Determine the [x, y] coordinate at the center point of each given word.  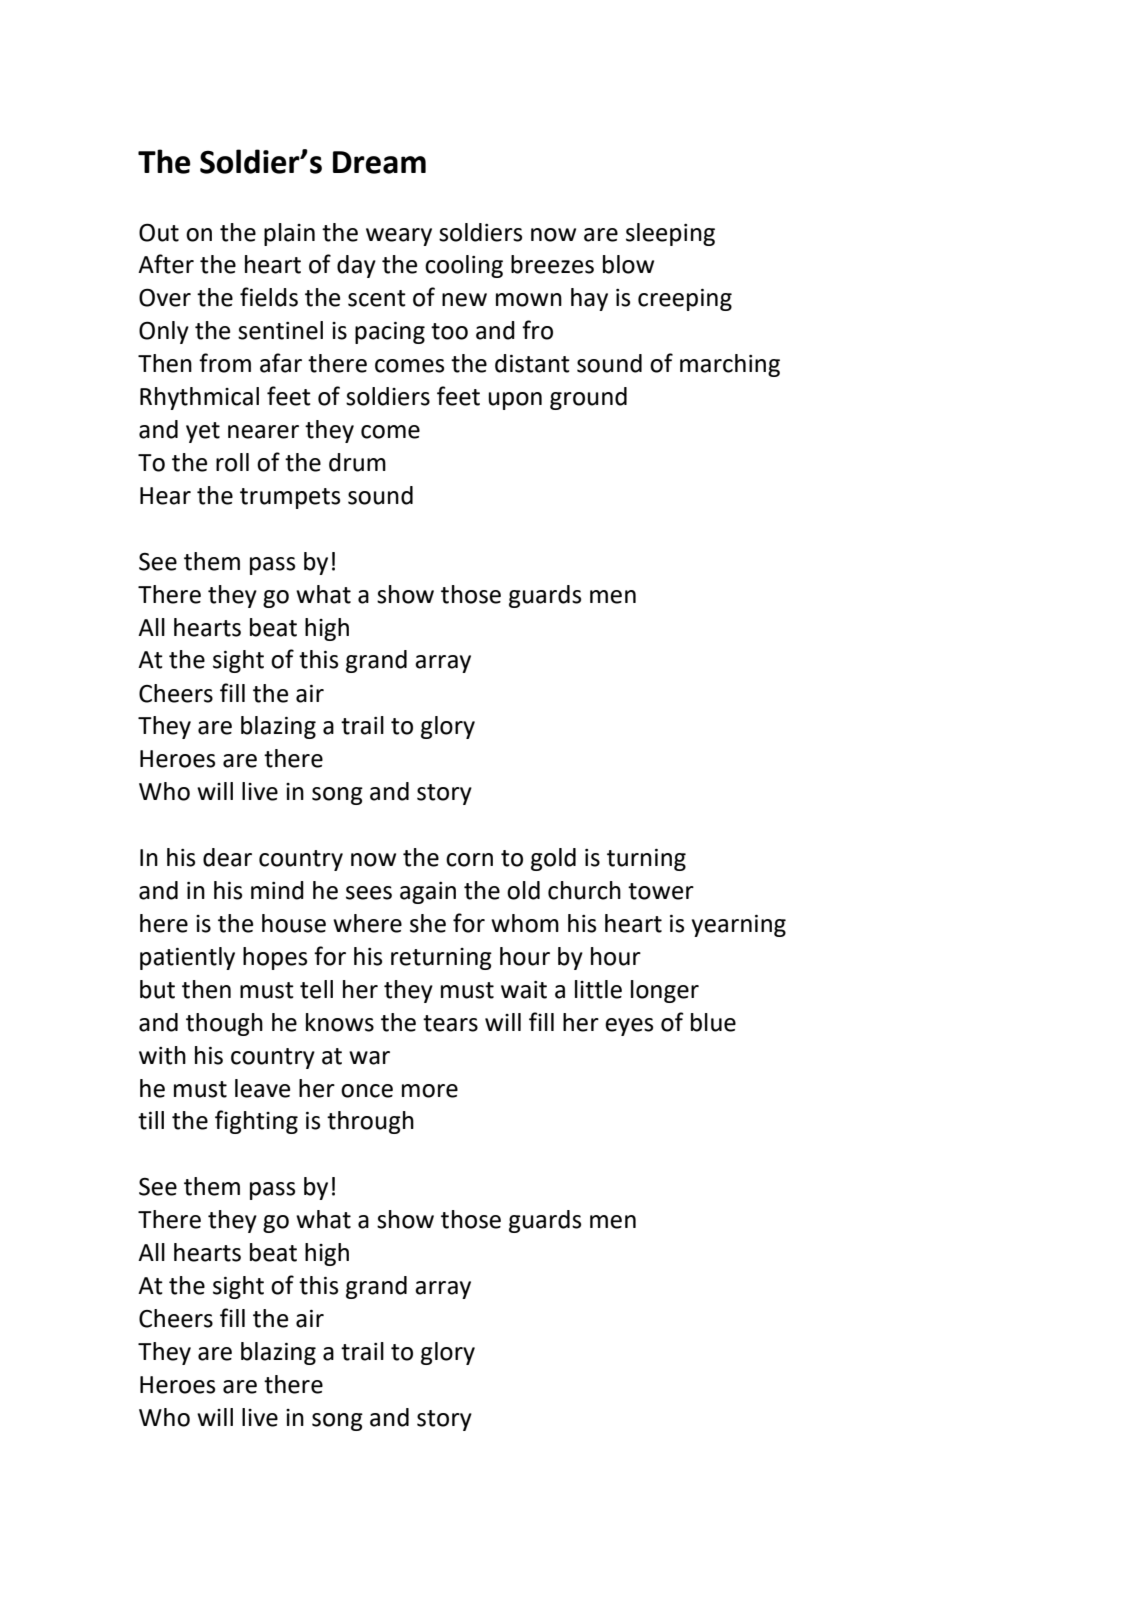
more [430, 1091]
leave [262, 1088]
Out [159, 232]
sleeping [670, 234]
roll [232, 462]
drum [357, 462]
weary [399, 237]
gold [553, 859]
